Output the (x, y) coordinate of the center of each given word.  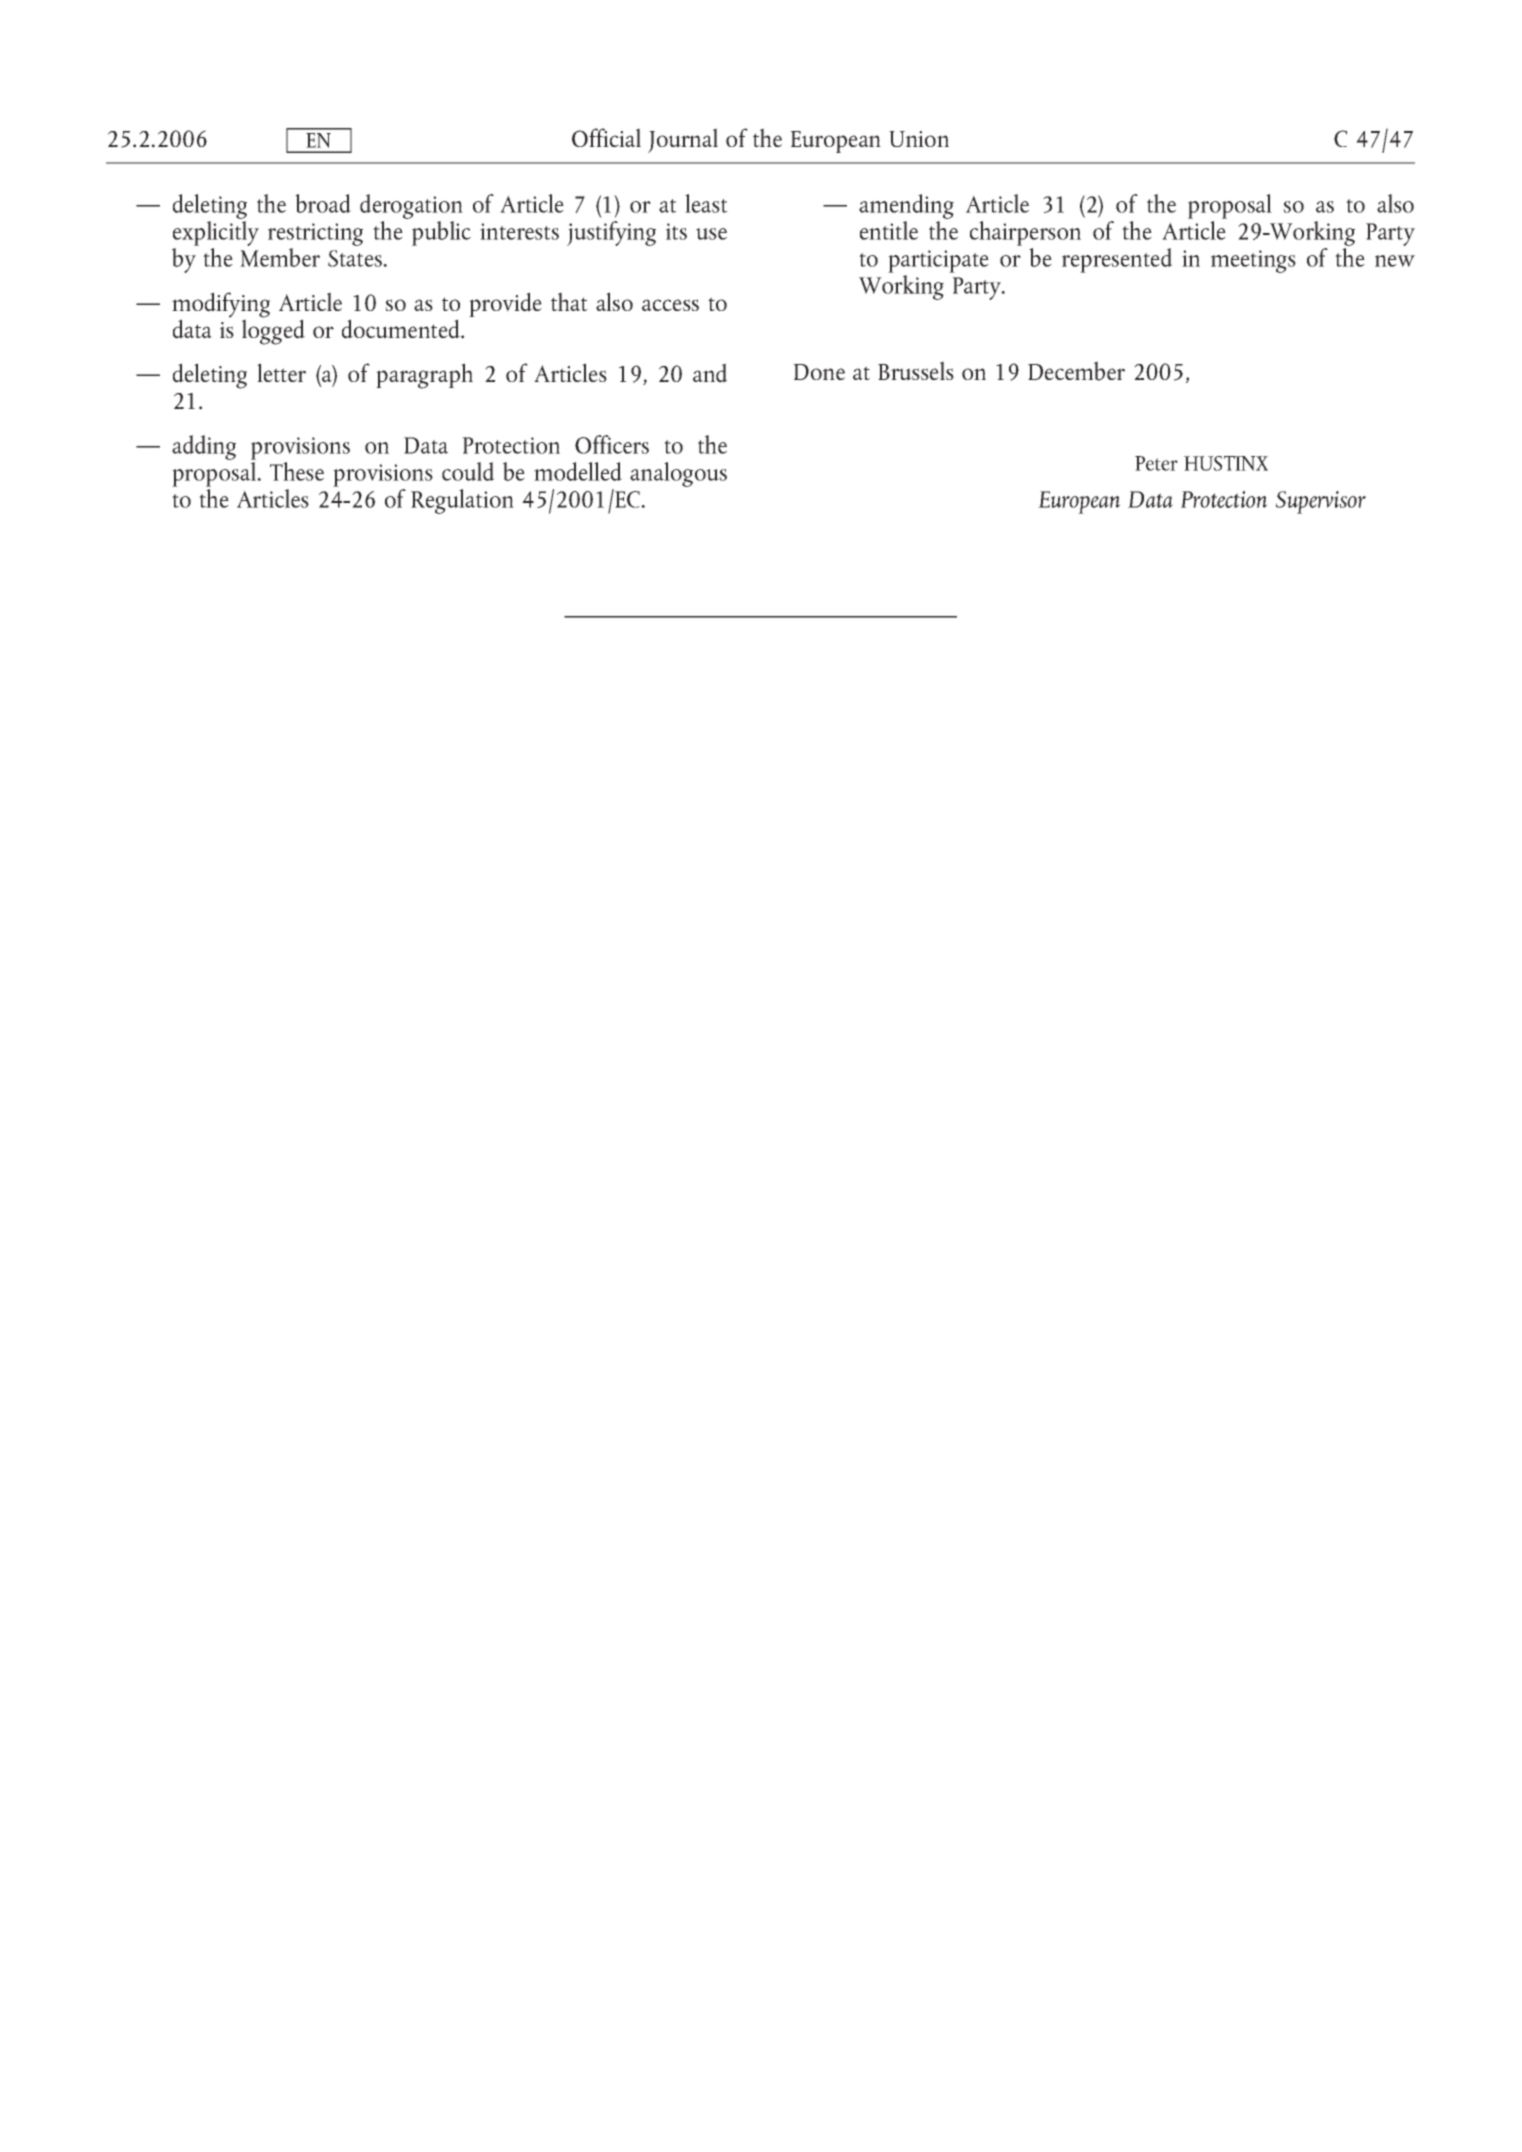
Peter (1156, 463)
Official (606, 137)
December (1076, 371)
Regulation (462, 501)
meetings (1253, 261)
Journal (683, 140)
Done (819, 372)
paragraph (424, 376)
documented (402, 329)
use (711, 234)
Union (919, 139)
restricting (315, 234)
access (670, 305)
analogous (678, 474)
